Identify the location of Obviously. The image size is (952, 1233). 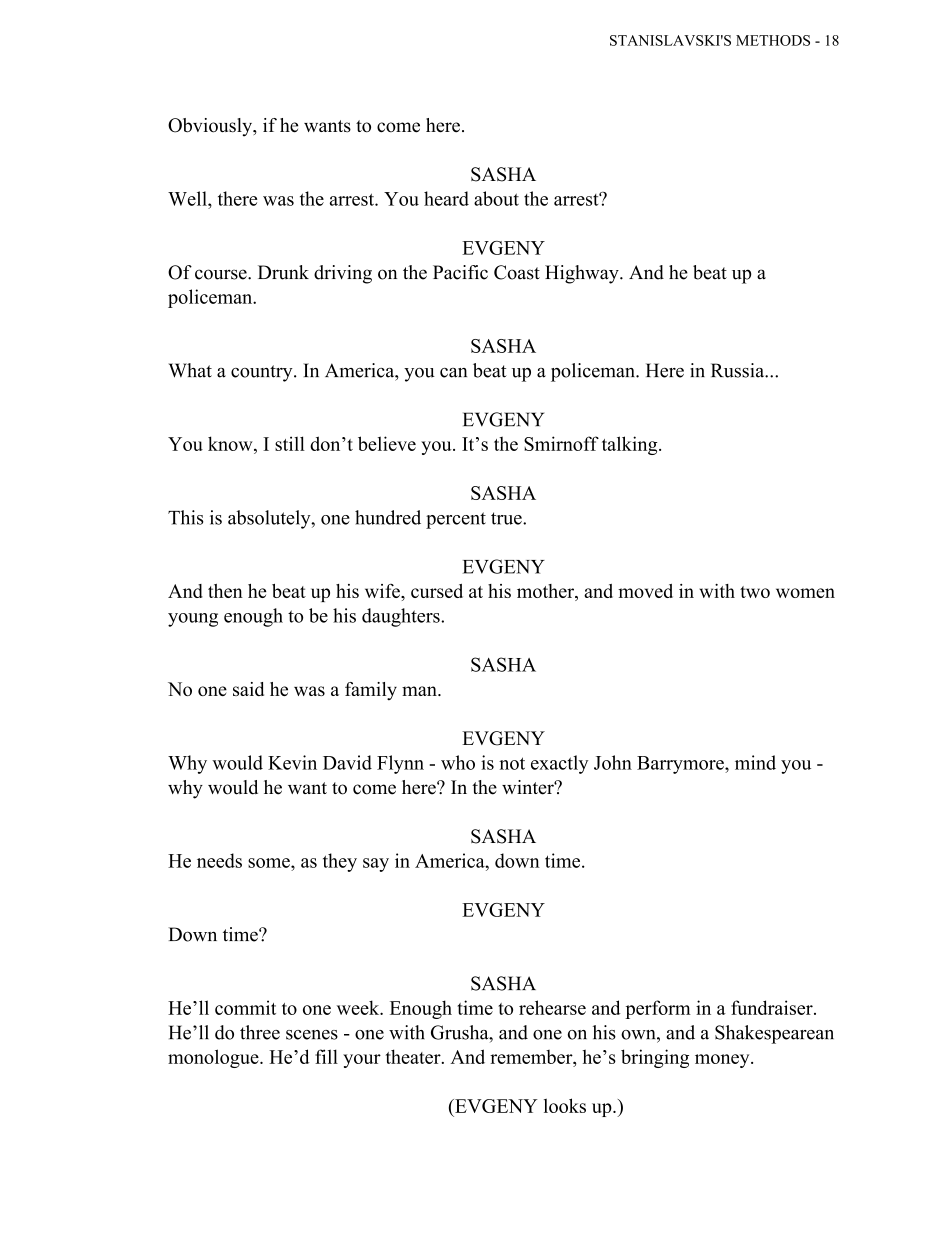
(211, 127).
